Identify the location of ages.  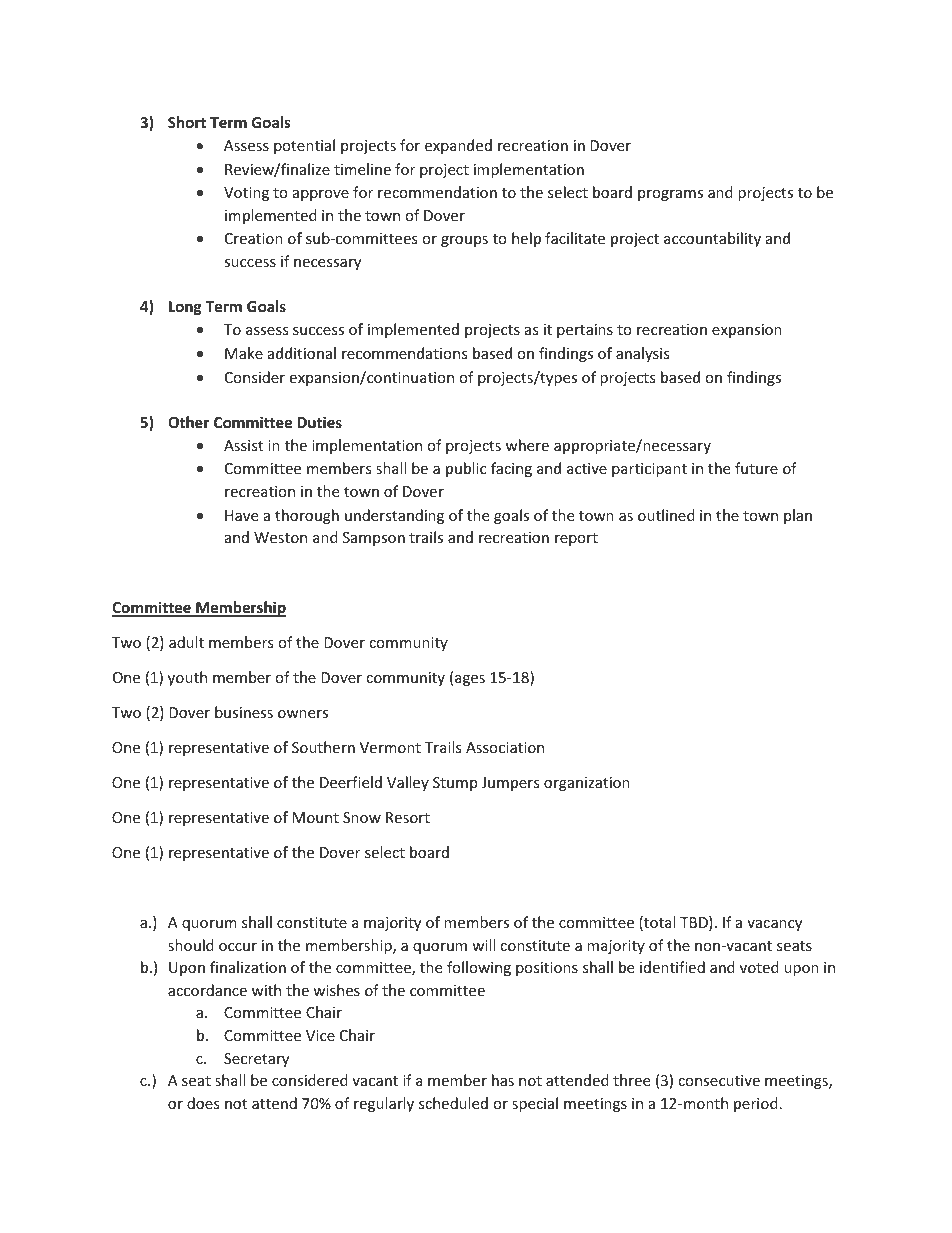
(470, 680).
